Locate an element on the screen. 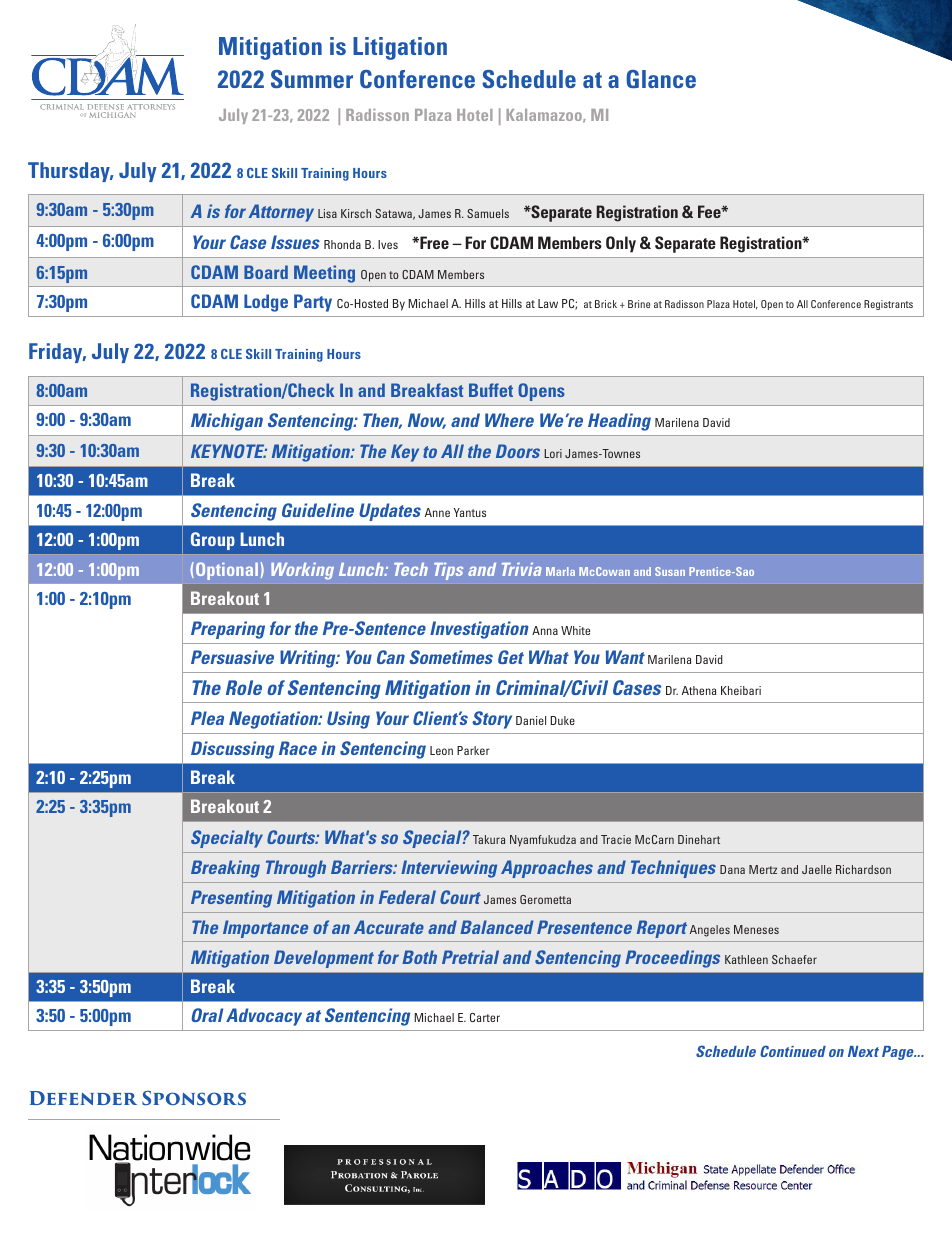 This screenshot has width=952, height=1233. Glance is located at coordinates (661, 79).
